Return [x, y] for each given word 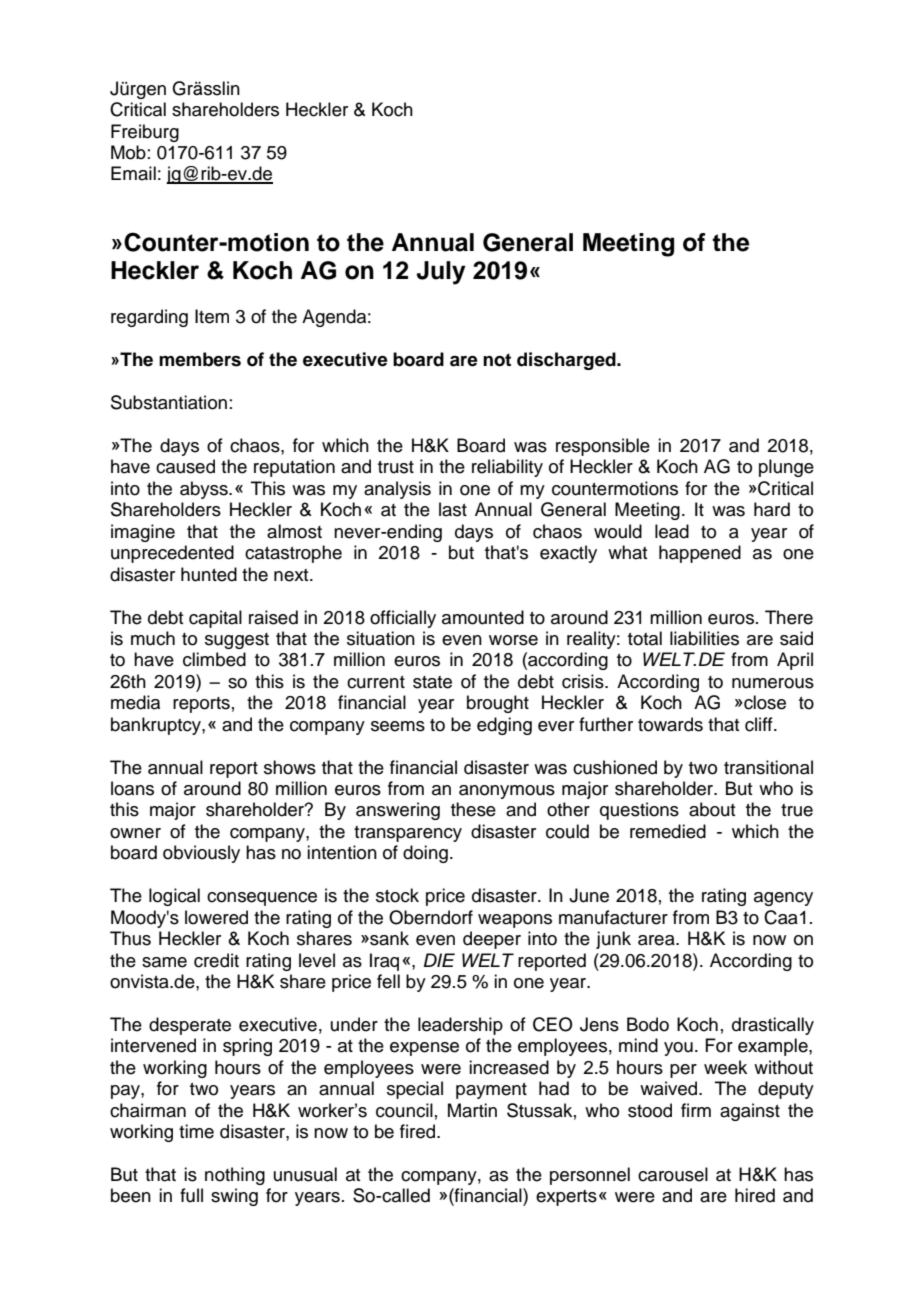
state [432, 682]
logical [174, 897]
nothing [235, 1176]
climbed [214, 659]
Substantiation [169, 402]
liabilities [704, 638]
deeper [492, 940]
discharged [567, 361]
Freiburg [145, 133]
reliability [507, 468]
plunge [786, 468]
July [441, 273]
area [657, 940]
